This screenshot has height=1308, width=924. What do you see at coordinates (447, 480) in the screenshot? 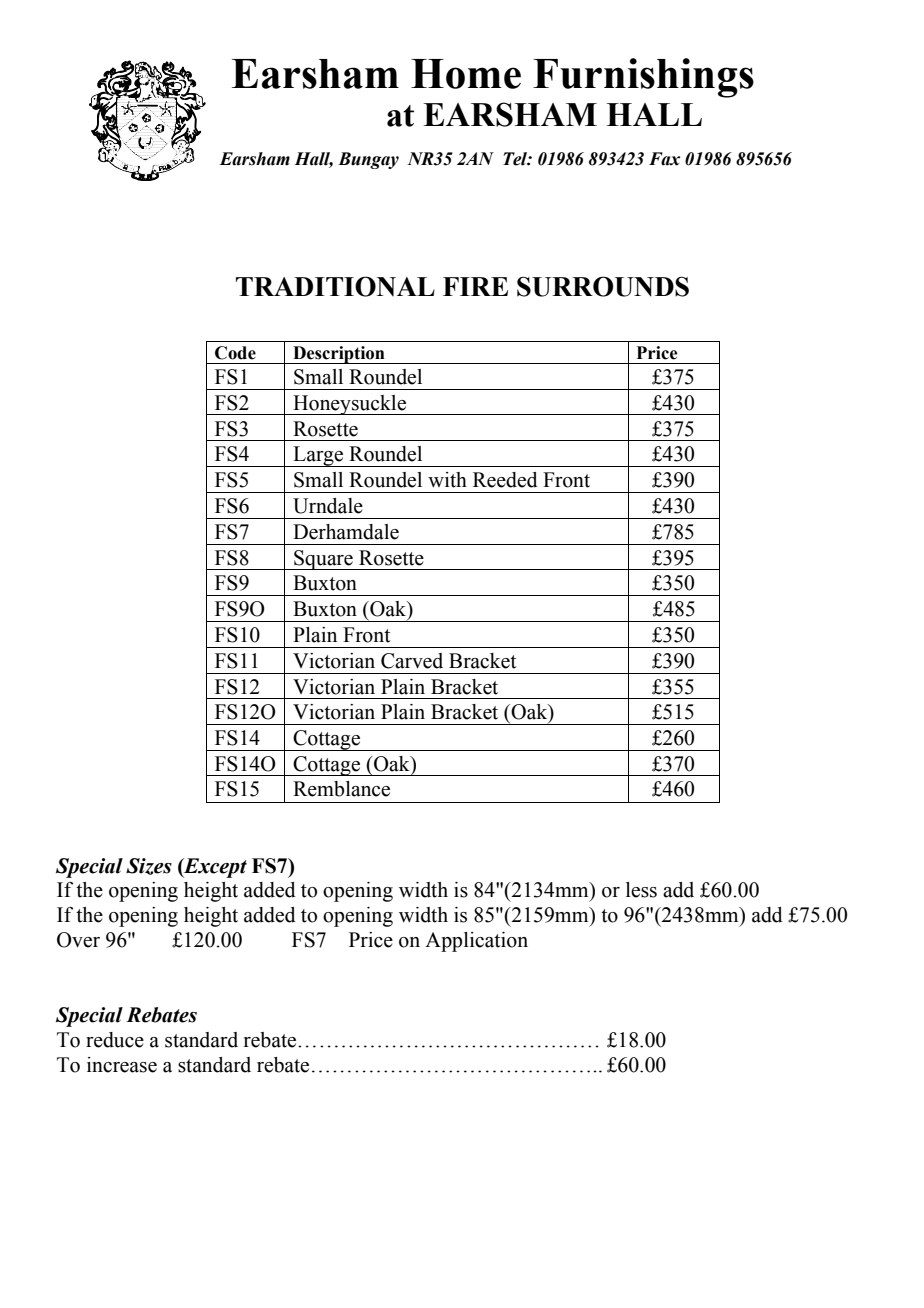
I see `with` at bounding box center [447, 480].
